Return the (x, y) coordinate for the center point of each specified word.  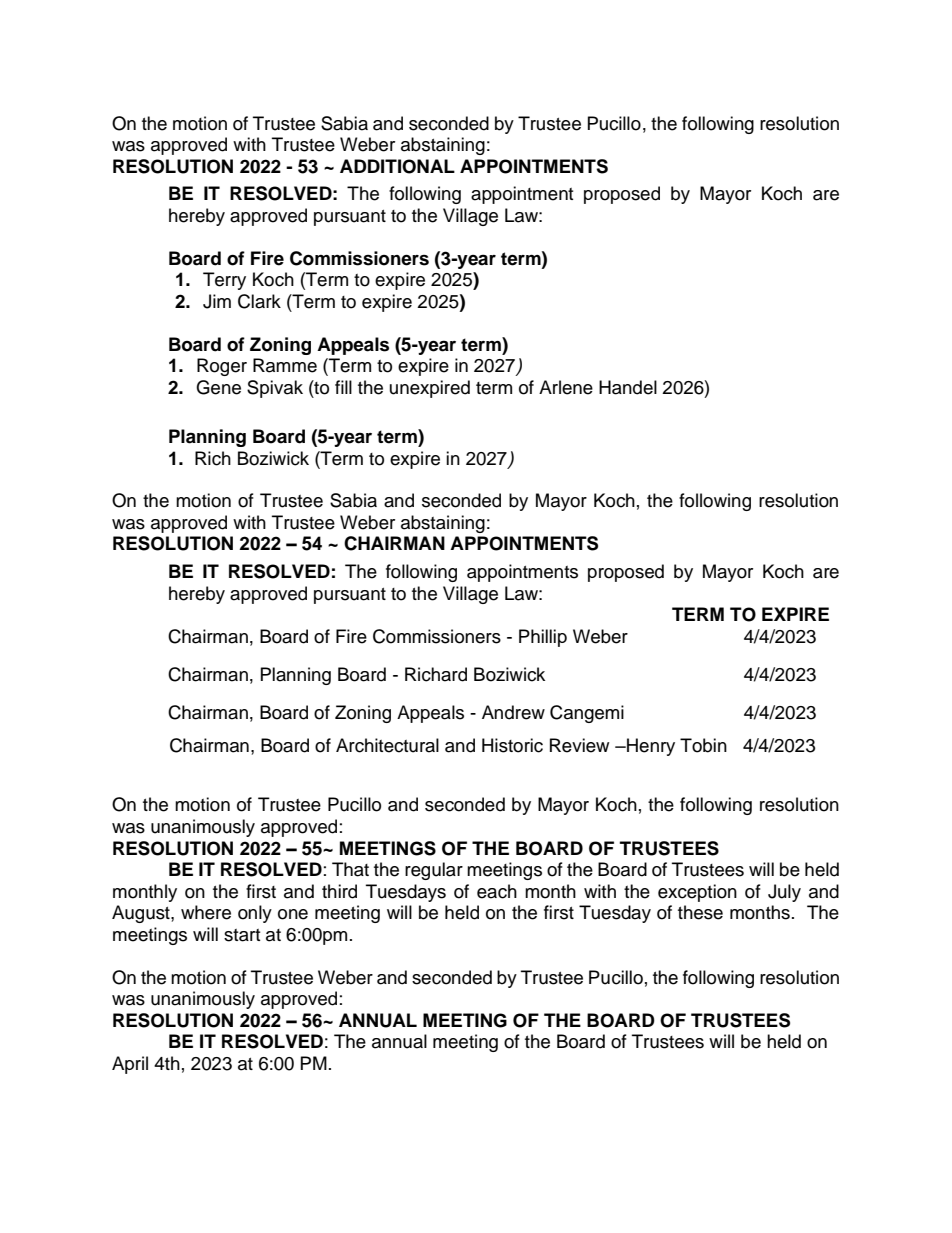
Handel (628, 387)
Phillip (543, 638)
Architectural (387, 745)
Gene (218, 387)
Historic (512, 745)
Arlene (566, 387)
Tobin (703, 745)
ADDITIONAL (397, 166)
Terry (224, 281)
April (130, 1065)
